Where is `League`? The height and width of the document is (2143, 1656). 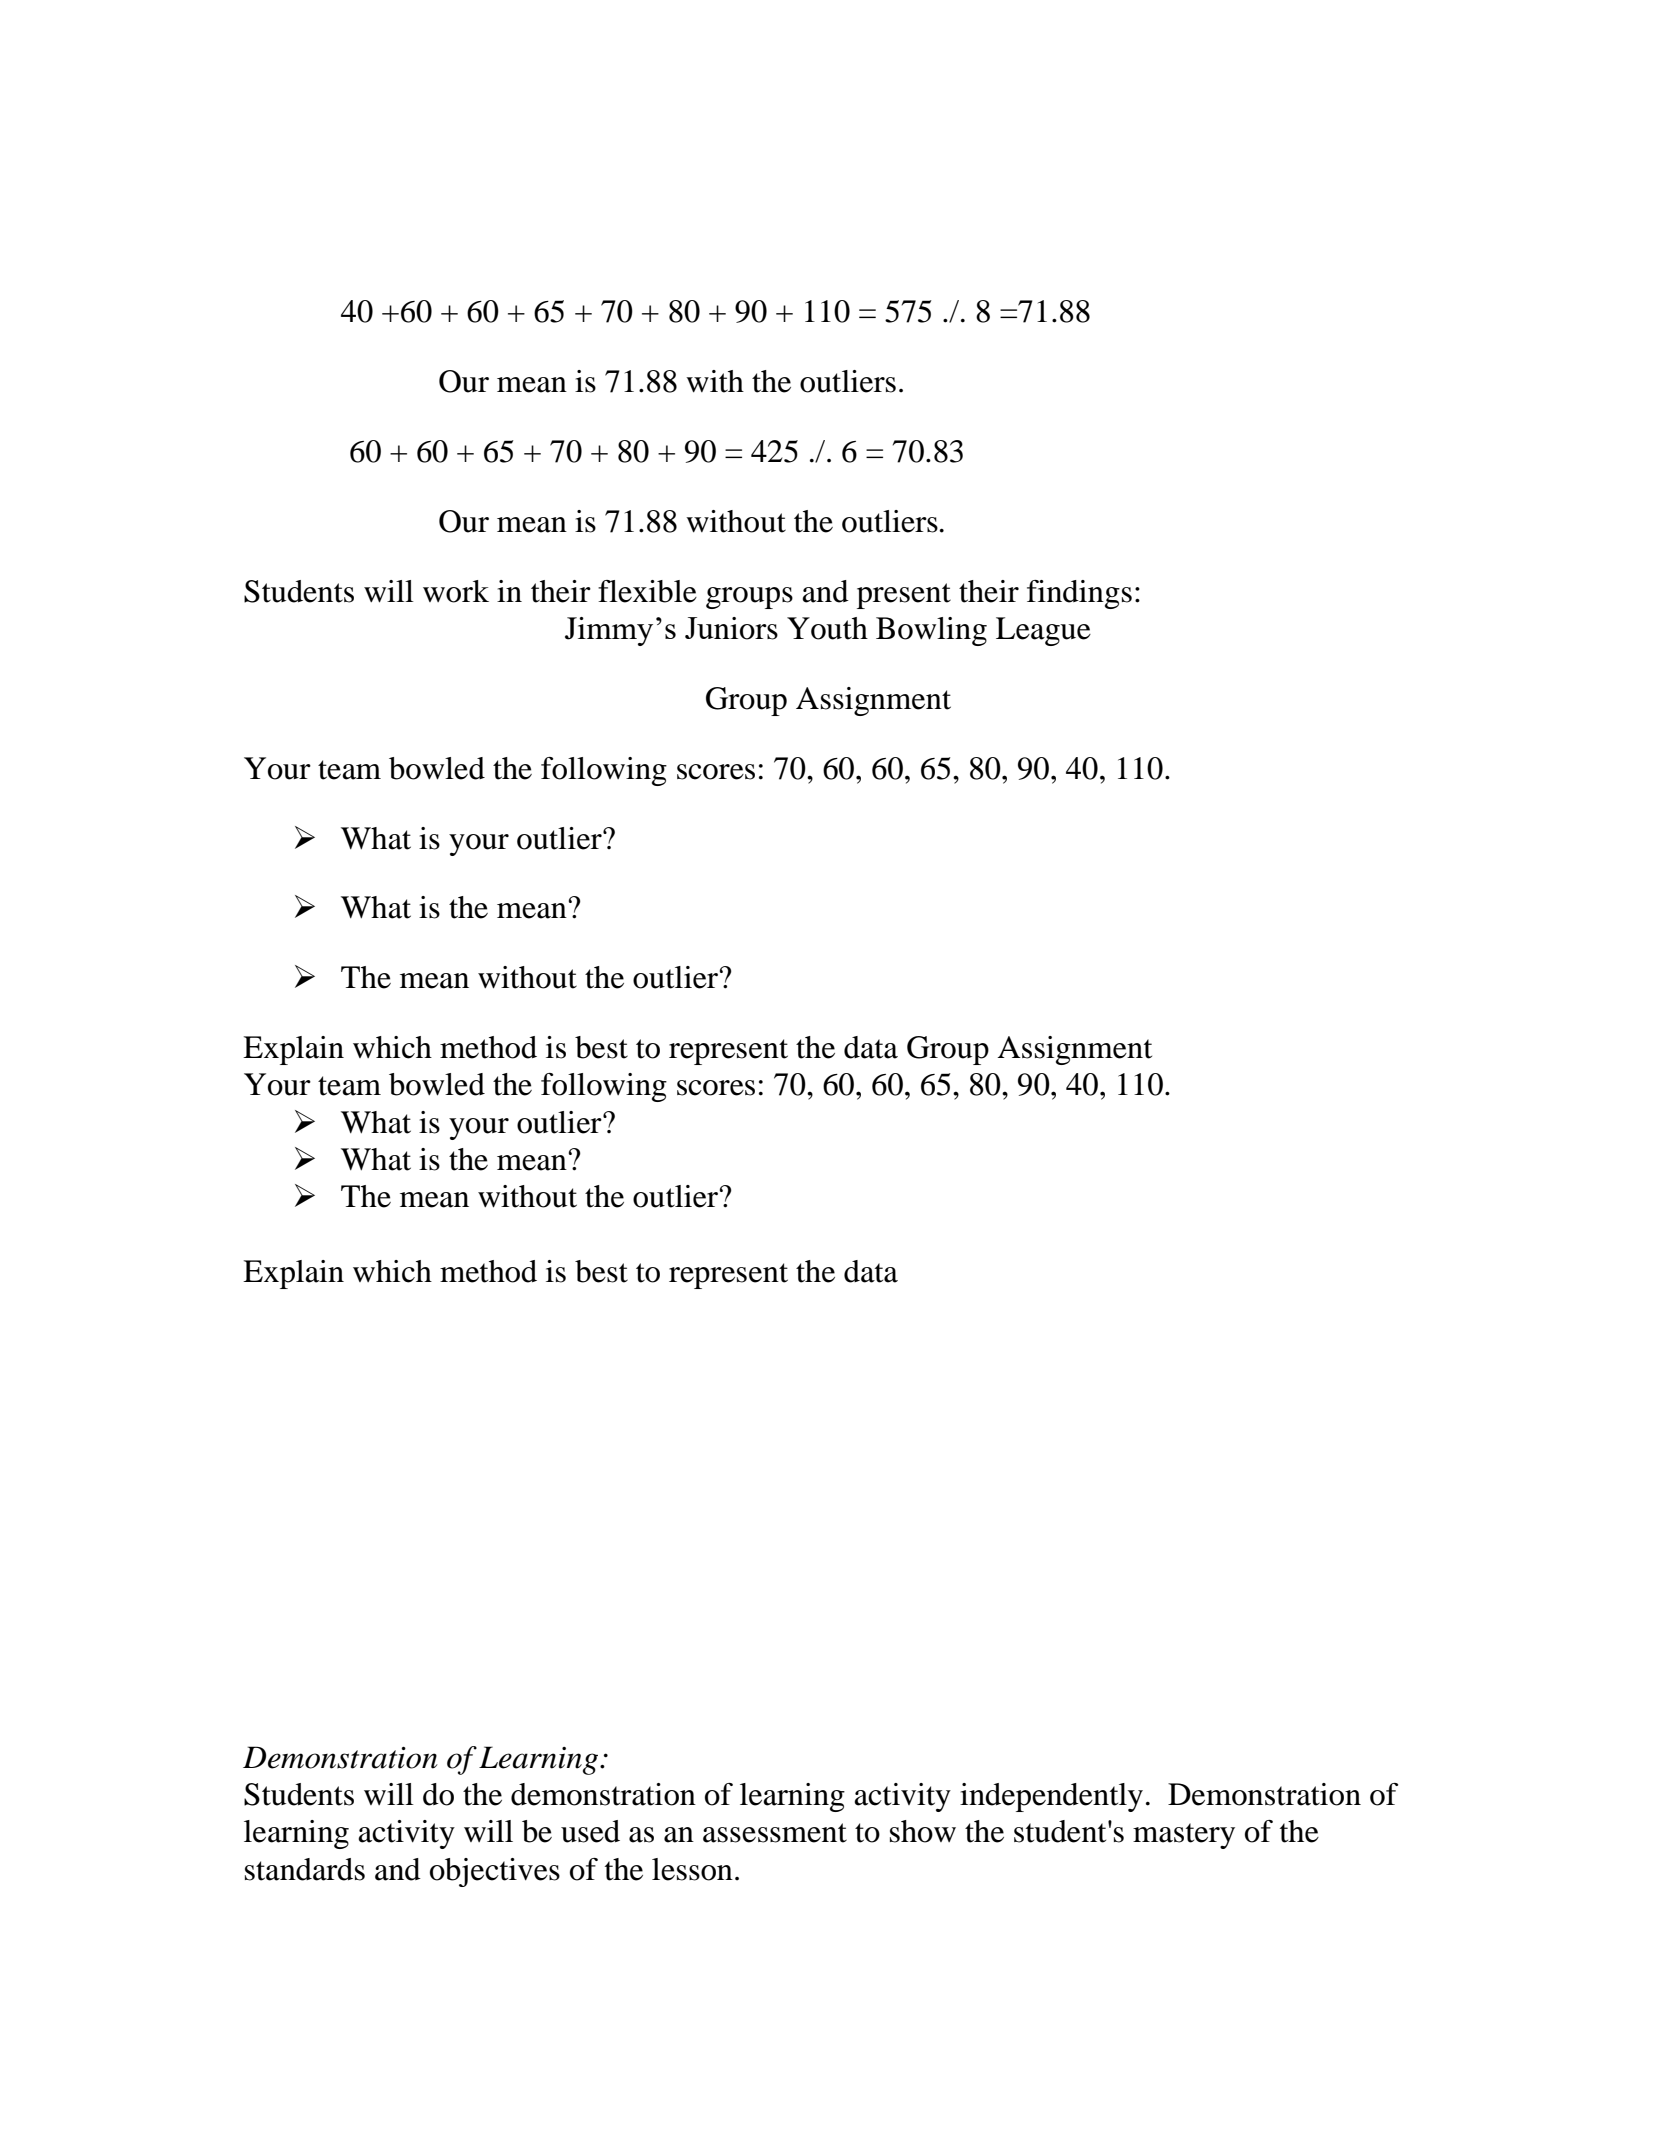
League is located at coordinates (1043, 631).
